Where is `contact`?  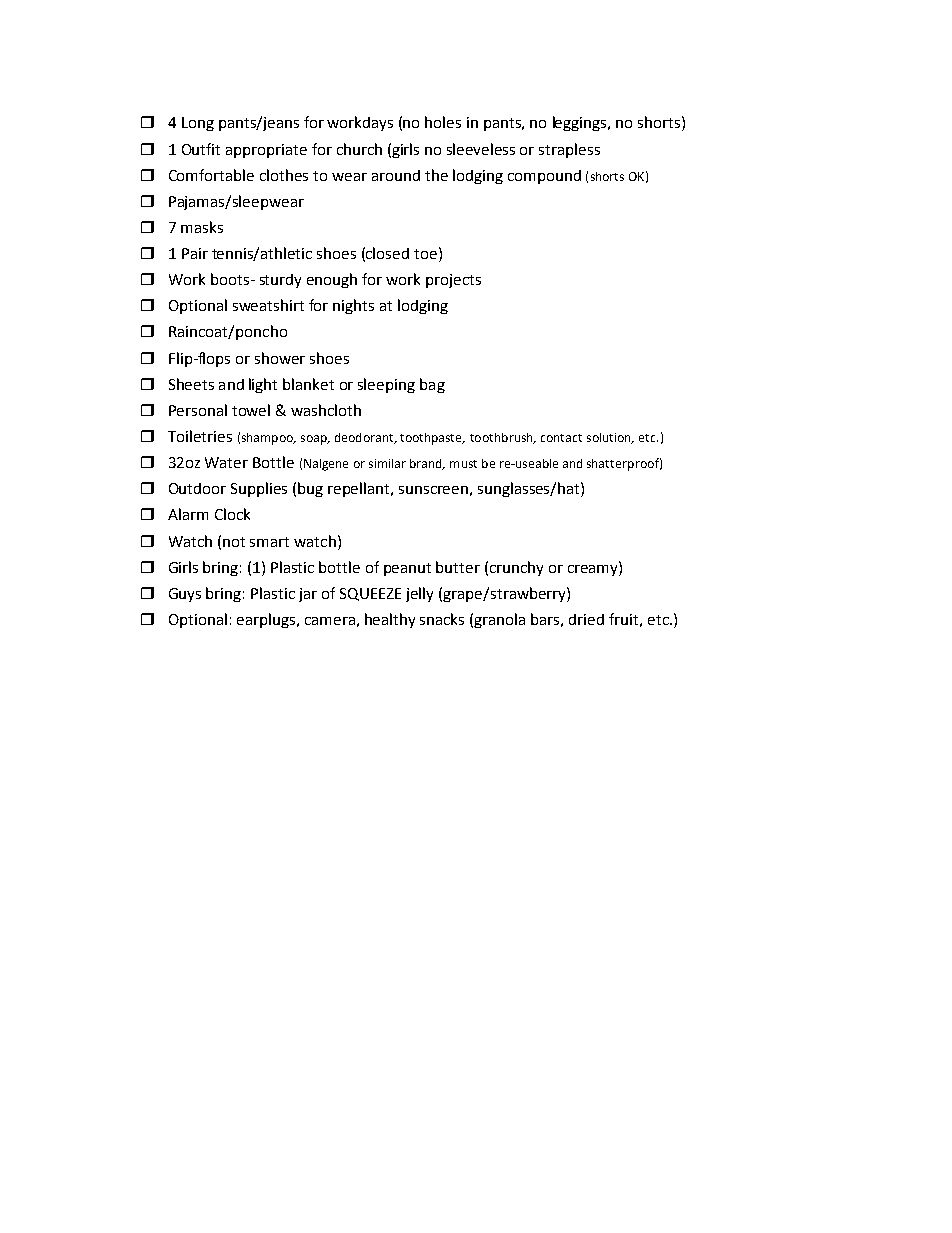
contact is located at coordinates (561, 438).
